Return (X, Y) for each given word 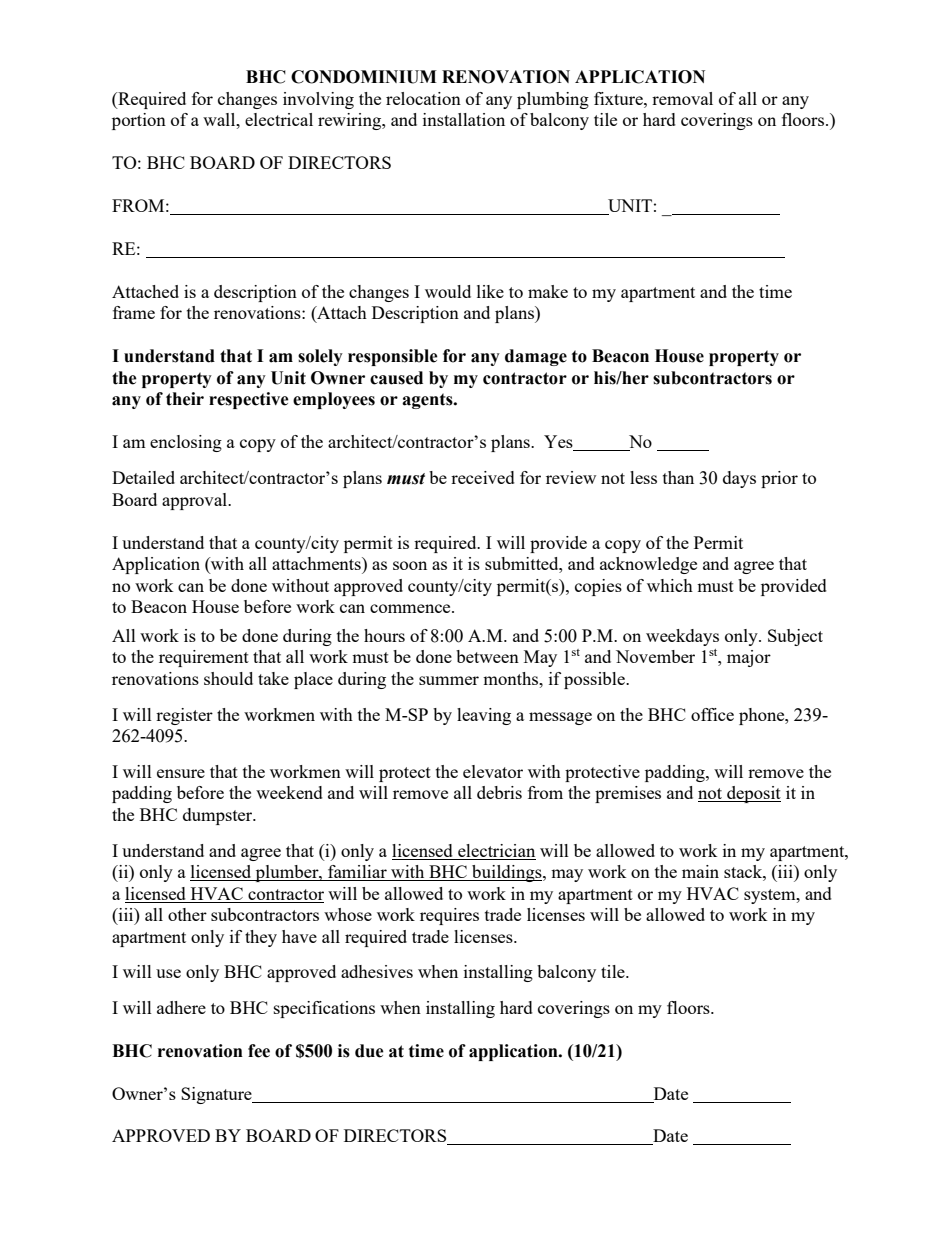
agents (428, 401)
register (184, 716)
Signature (217, 1095)
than (678, 477)
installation (464, 119)
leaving (484, 716)
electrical (279, 119)
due (369, 1051)
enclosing (186, 443)
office (712, 714)
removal (682, 98)
